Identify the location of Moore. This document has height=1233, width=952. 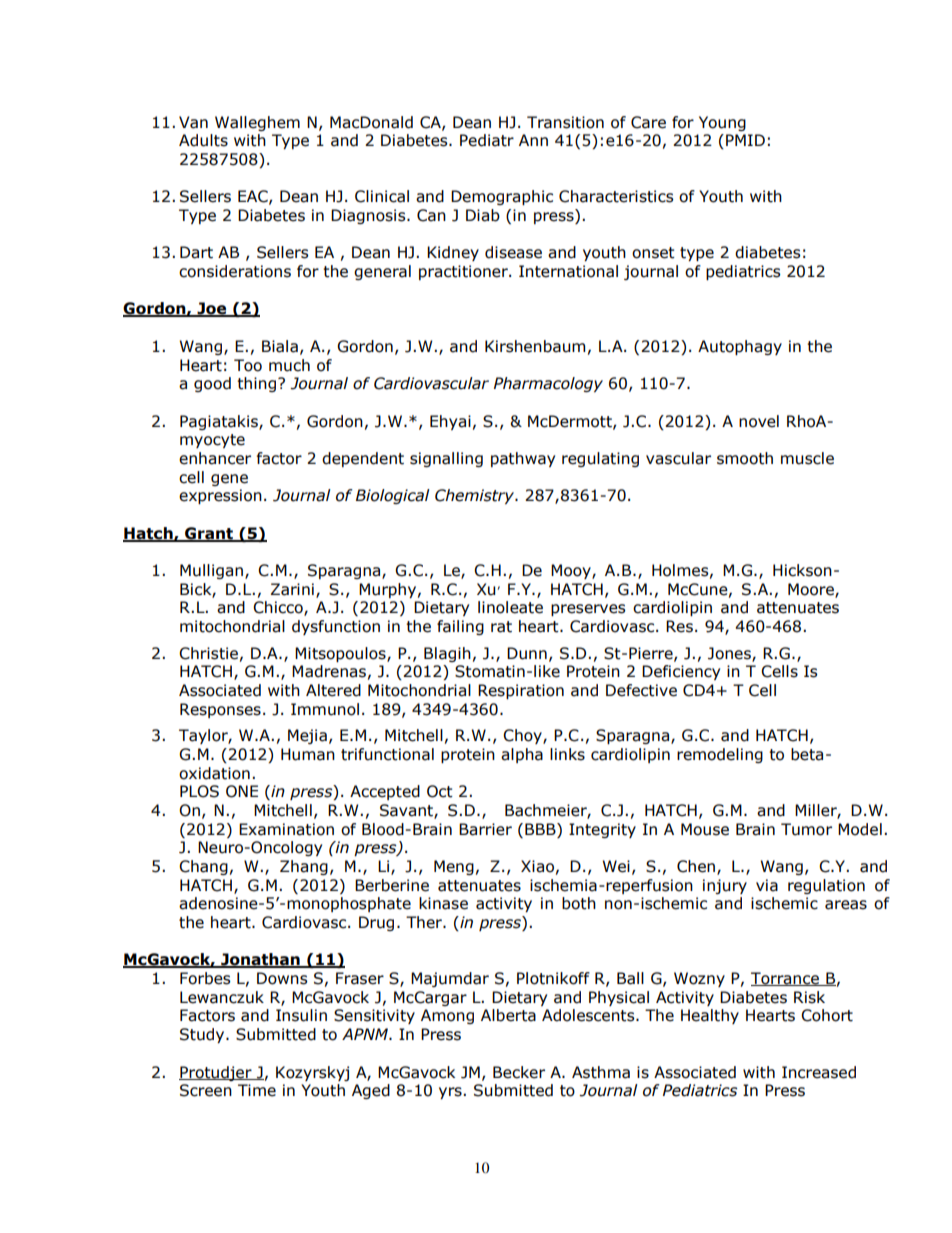
(812, 590).
